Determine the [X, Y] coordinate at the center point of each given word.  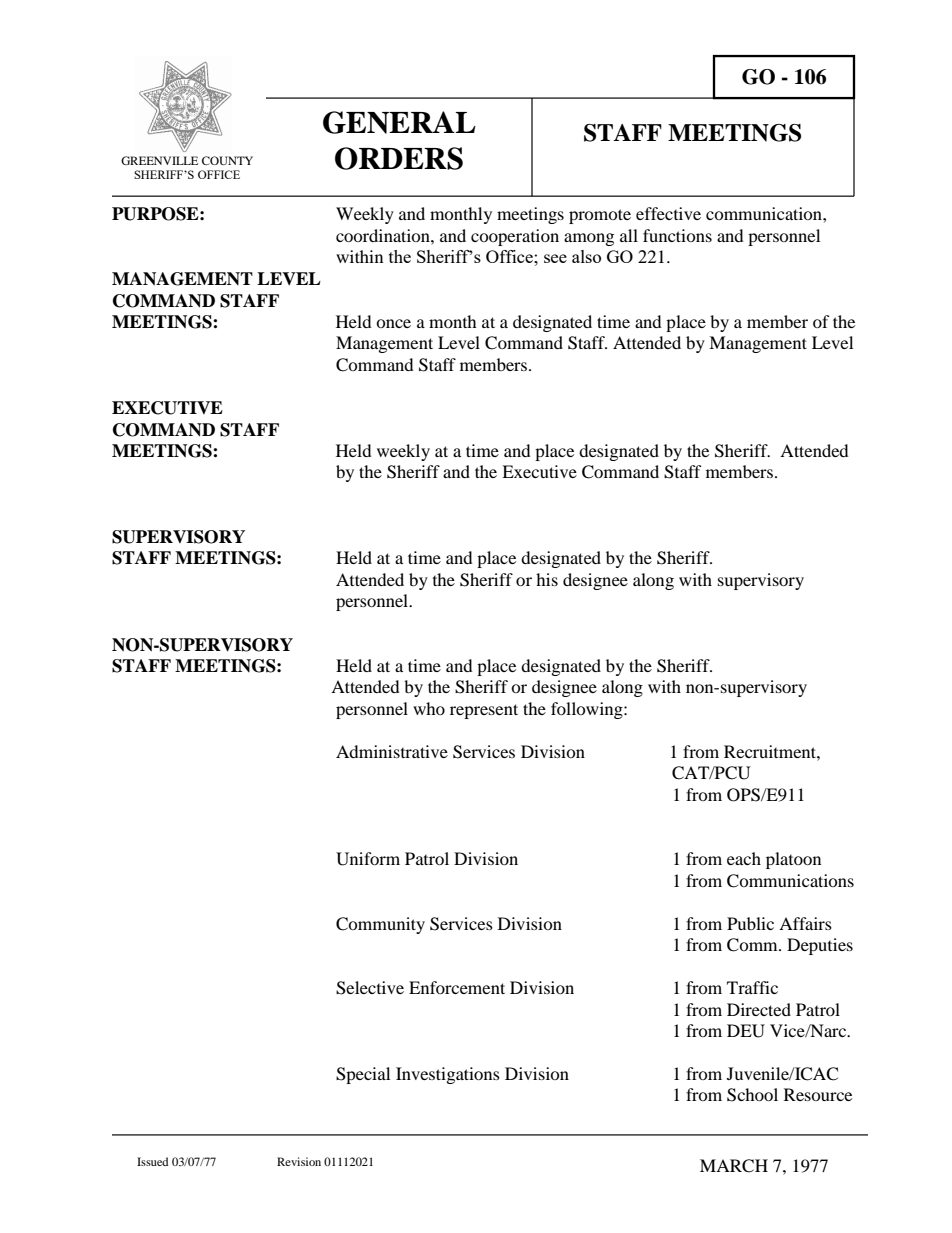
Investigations [448, 1075]
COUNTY [227, 160]
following [588, 710]
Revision [299, 1161]
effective [668, 213]
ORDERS [399, 158]
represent [484, 711]
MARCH [734, 1166]
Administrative [392, 751]
